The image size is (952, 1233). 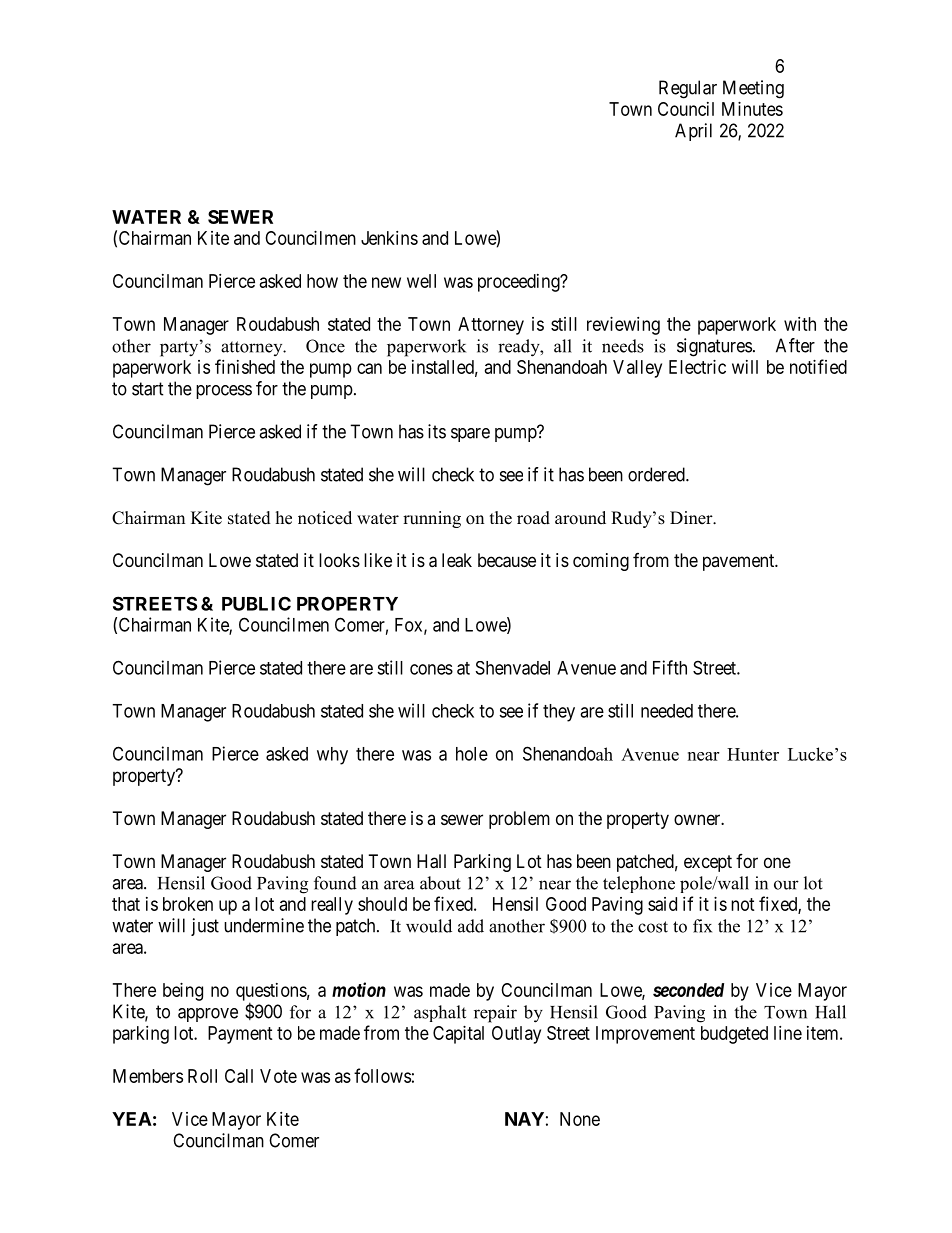 I want to click on Minutes, so click(x=752, y=109).
